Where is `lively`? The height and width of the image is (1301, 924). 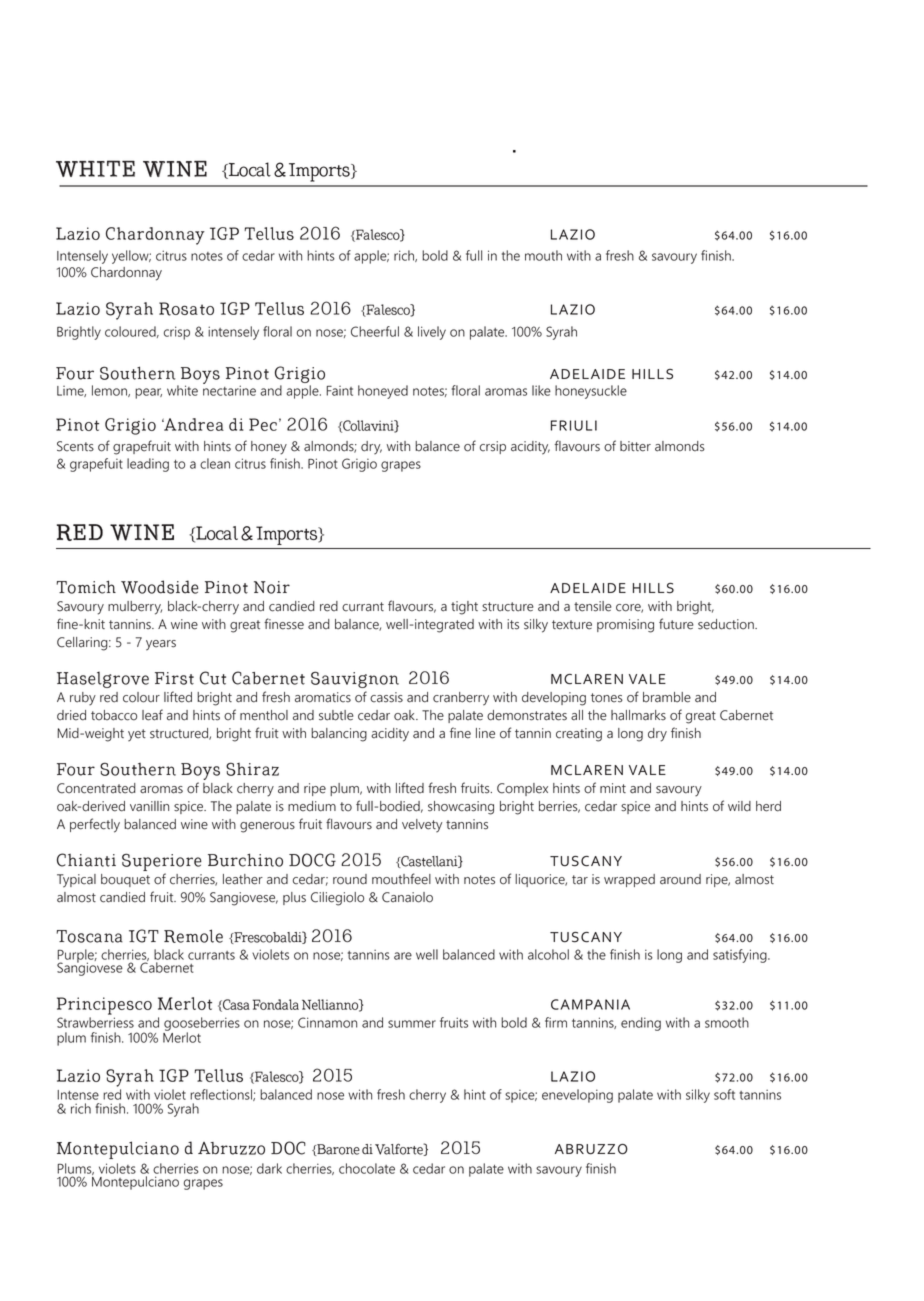
lively is located at coordinates (432, 333).
